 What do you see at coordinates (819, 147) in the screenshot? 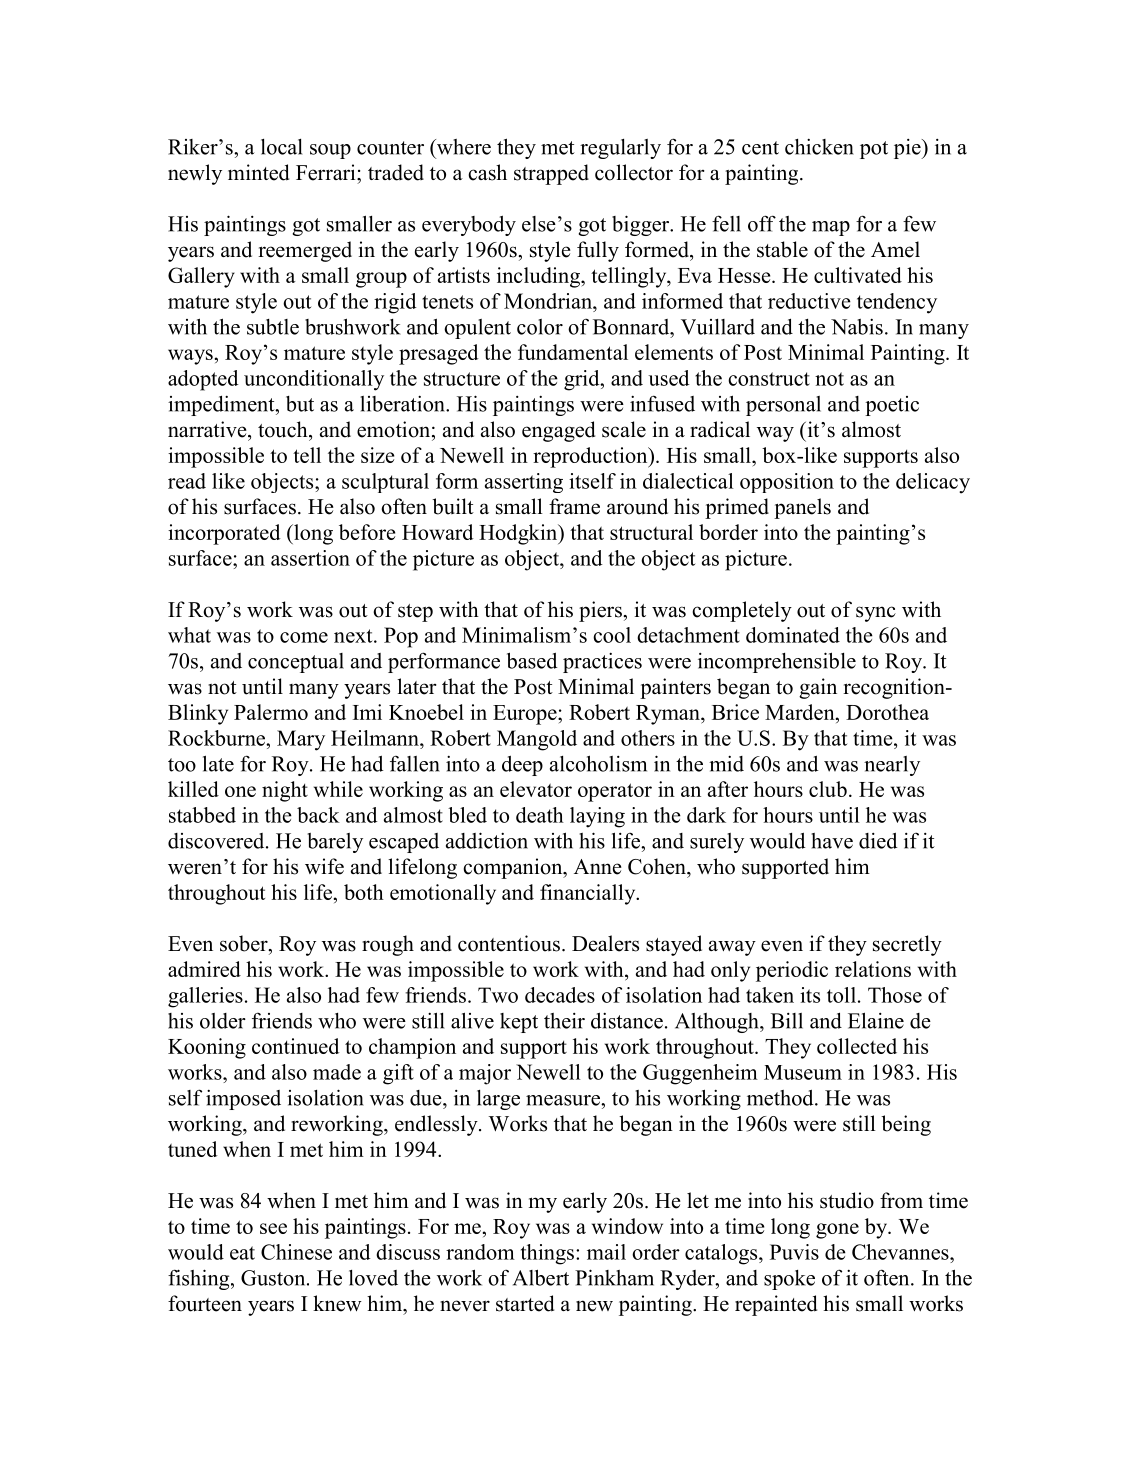
I see `chicken` at bounding box center [819, 147].
